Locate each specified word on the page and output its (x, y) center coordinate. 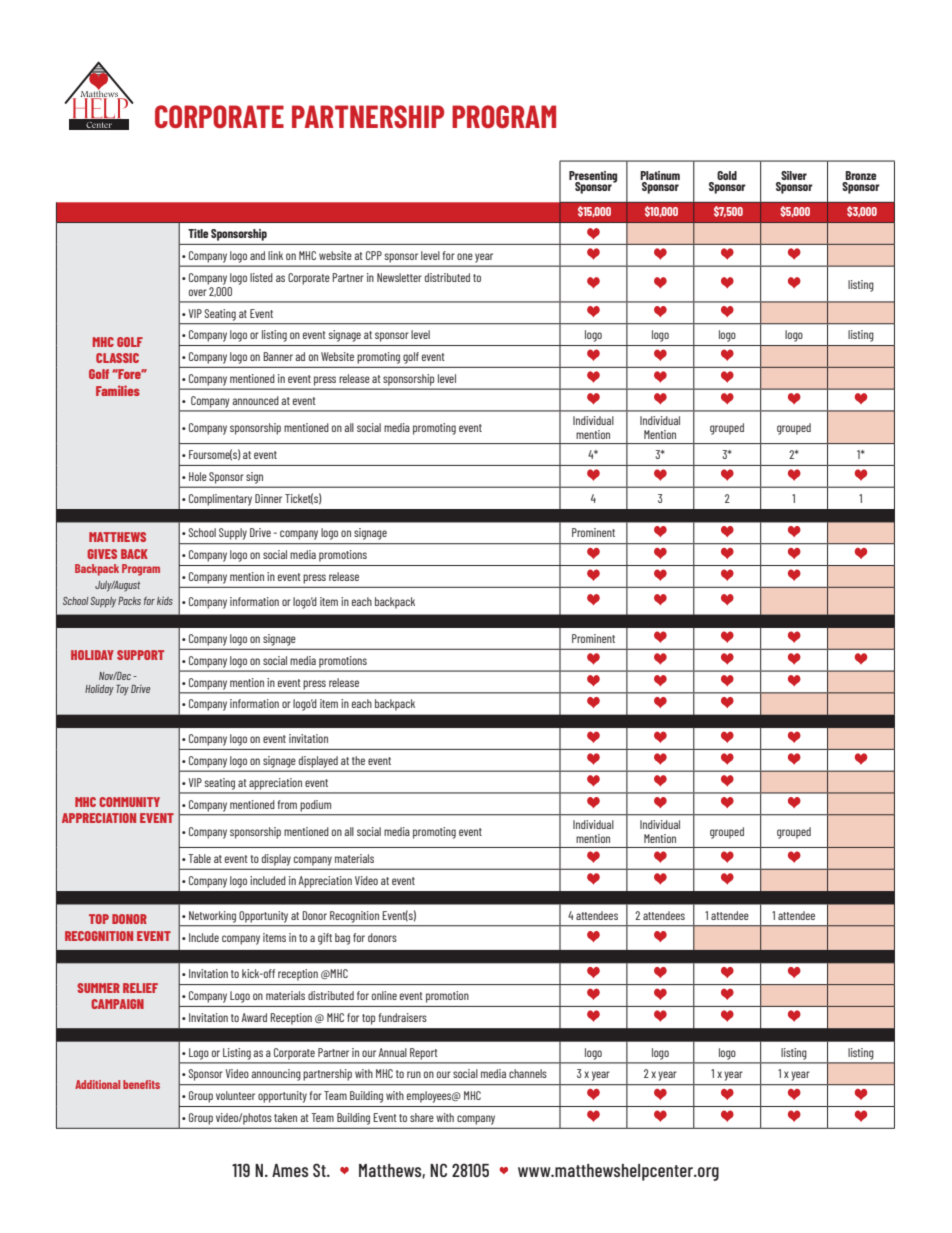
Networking (212, 917)
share (422, 1117)
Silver (794, 175)
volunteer (235, 1095)
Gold (727, 175)
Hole (198, 476)
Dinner (268, 498)
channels (528, 1073)
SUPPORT (140, 655)
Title (198, 233)
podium (315, 806)
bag (342, 939)
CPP (374, 255)
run (414, 1074)
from (287, 804)
